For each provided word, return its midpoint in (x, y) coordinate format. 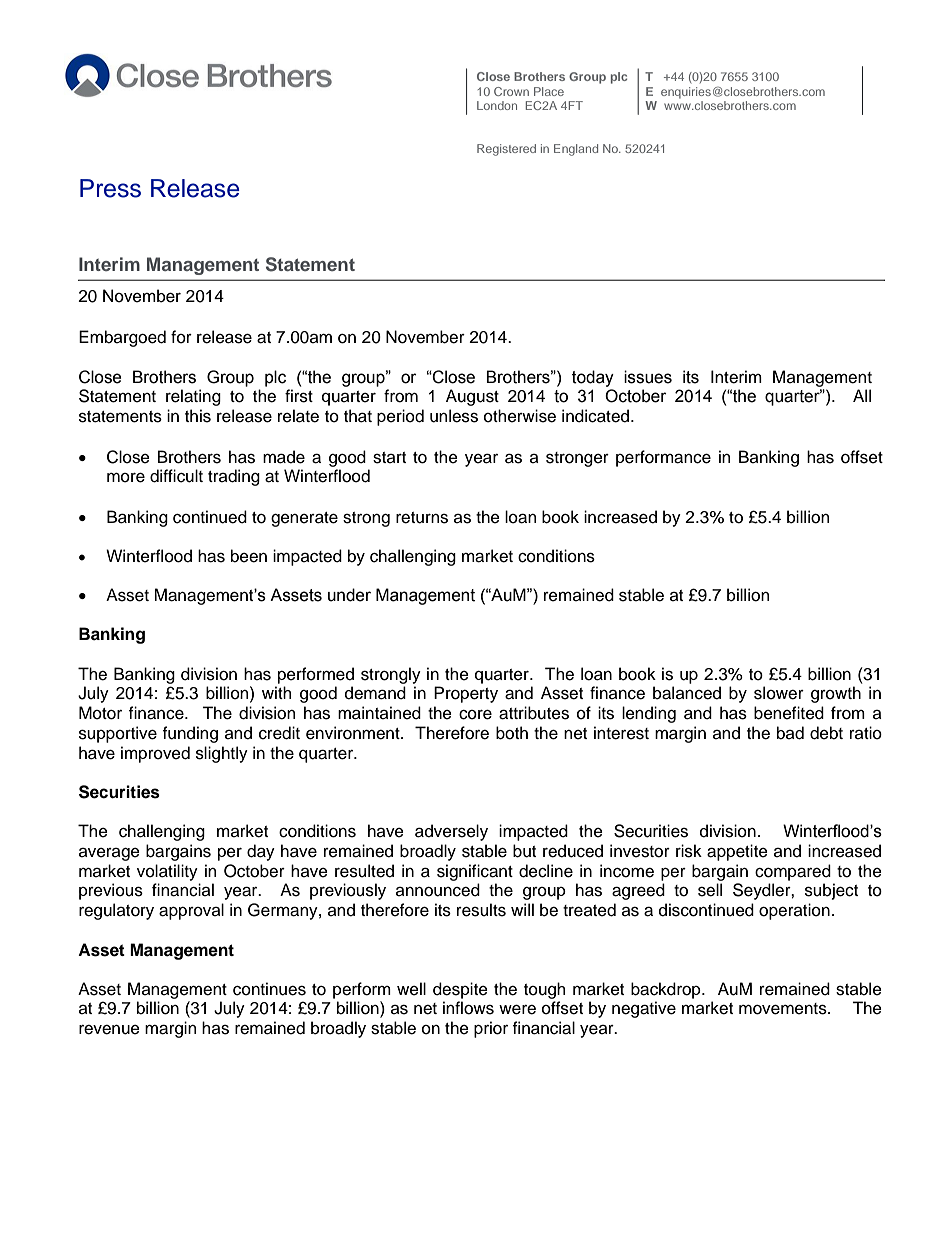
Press (110, 188)
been (249, 556)
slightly (222, 754)
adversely (451, 832)
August (472, 397)
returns (422, 518)
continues (269, 989)
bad (790, 733)
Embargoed (122, 338)
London (497, 105)
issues (648, 377)
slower (779, 693)
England (576, 150)
